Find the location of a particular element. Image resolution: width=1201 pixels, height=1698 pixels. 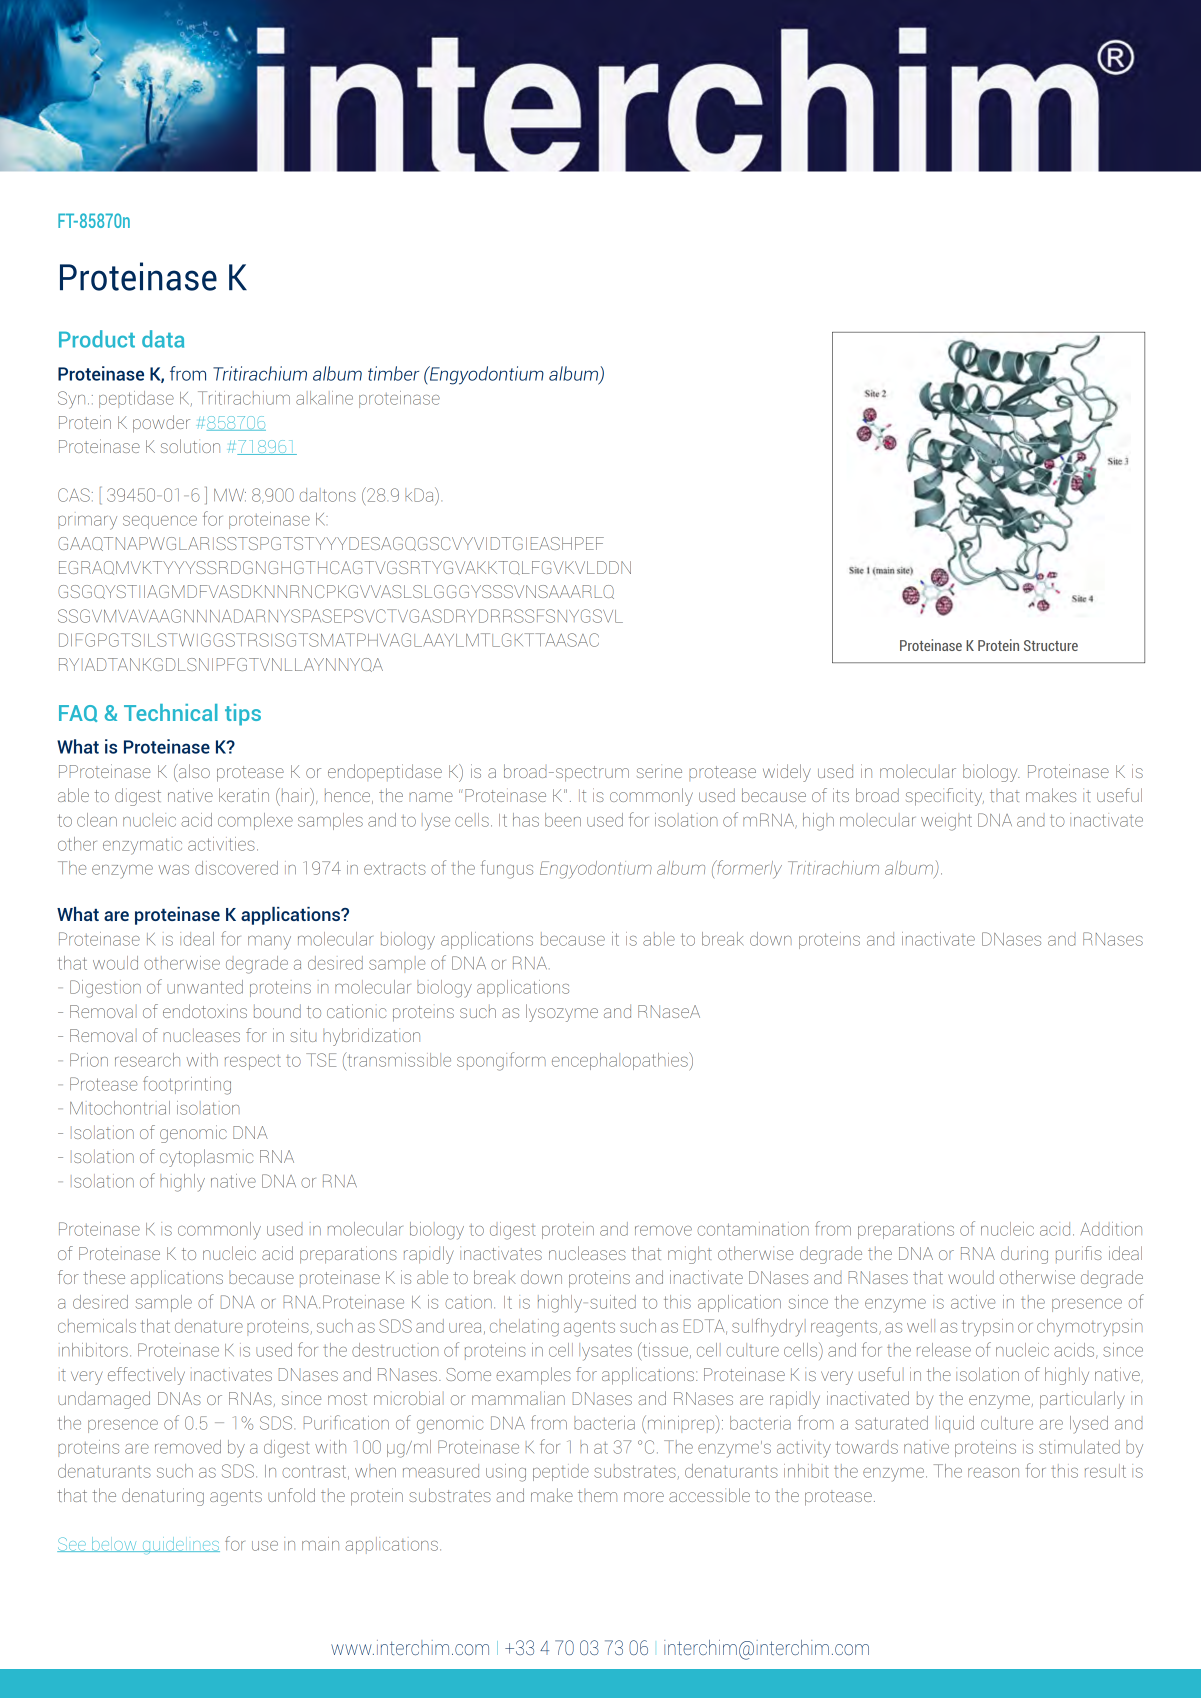

reason is located at coordinates (993, 1473).
